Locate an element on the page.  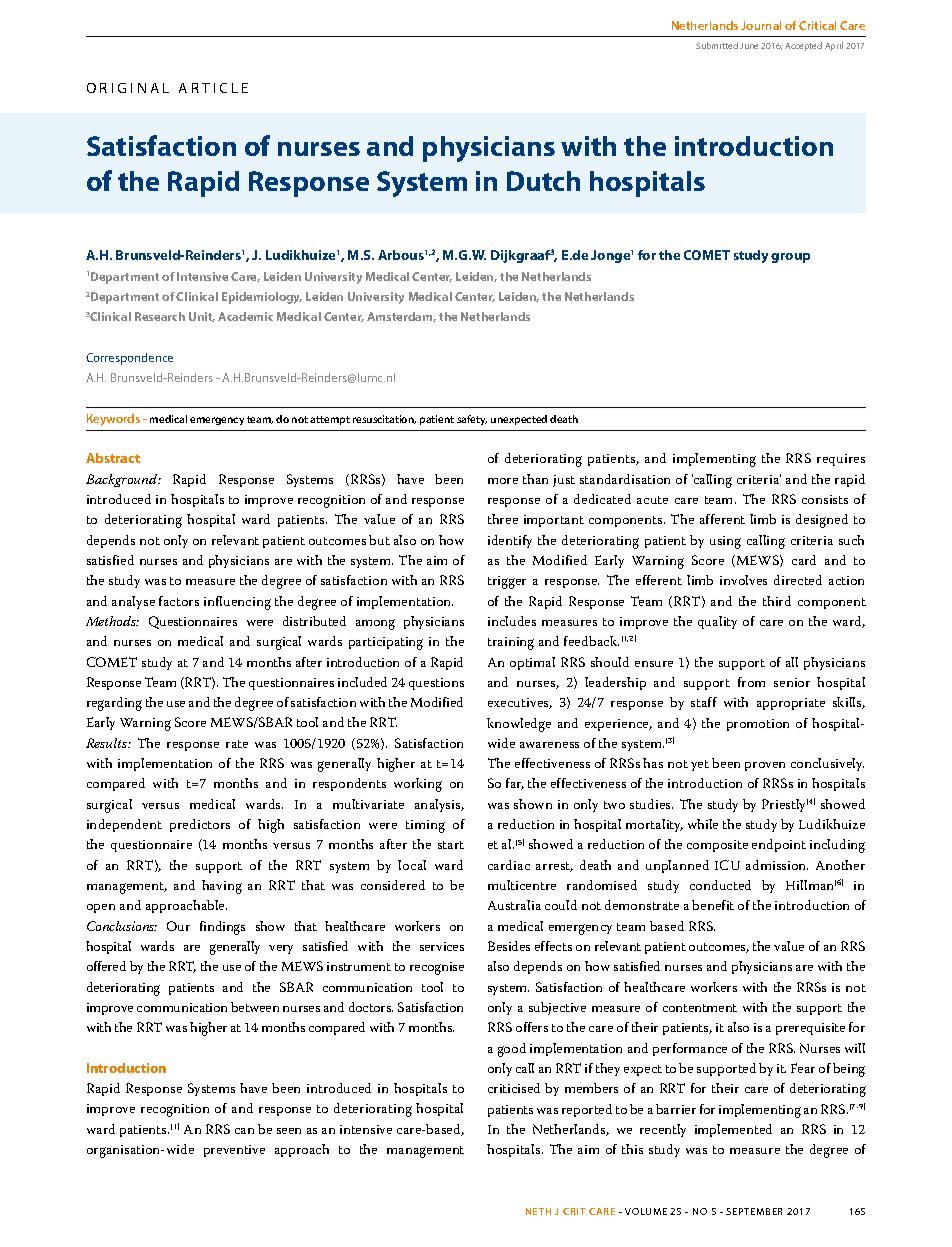
promotion is located at coordinates (758, 725).
